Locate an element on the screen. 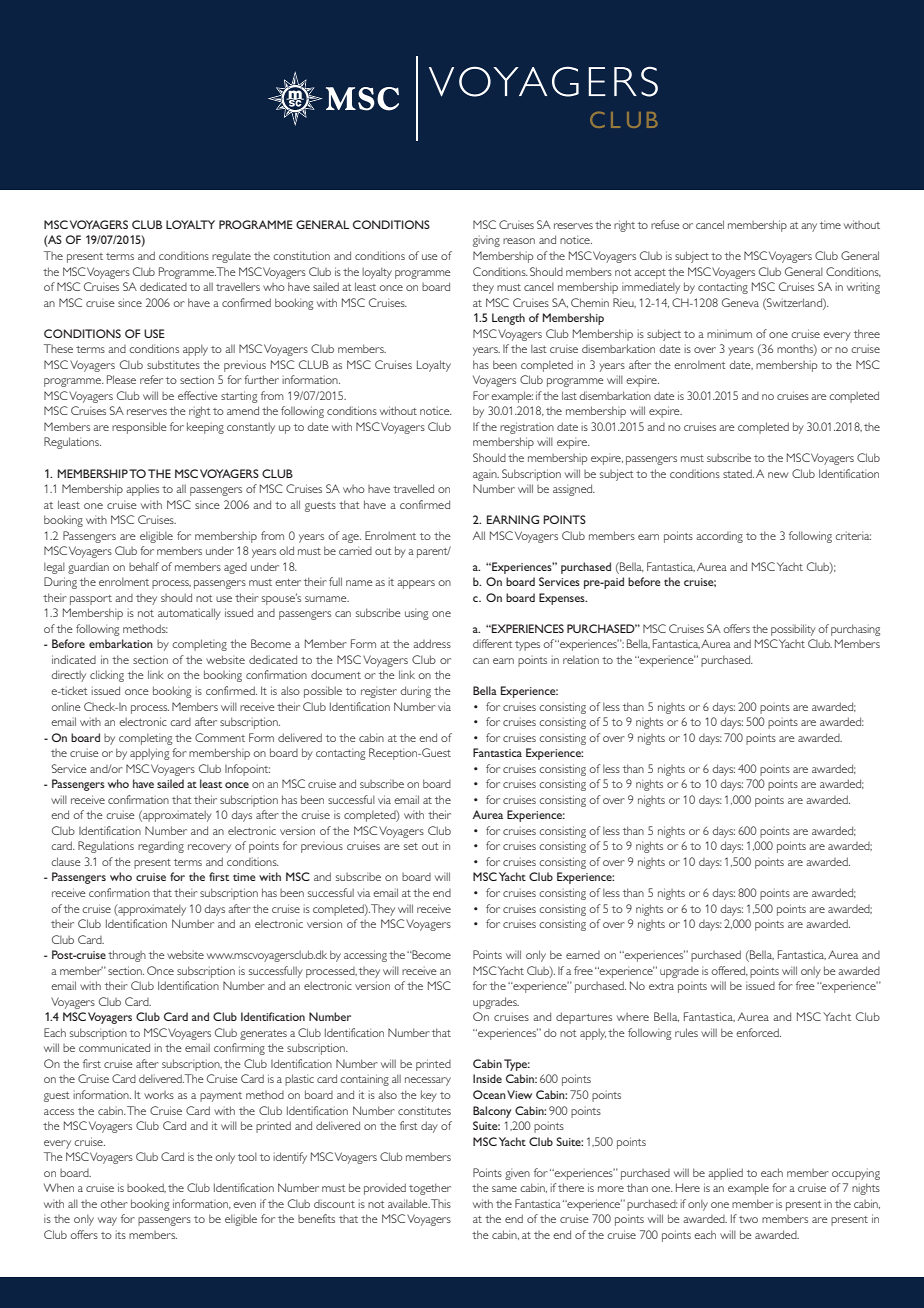 The image size is (924, 1308). behalf is located at coordinates (144, 566).
